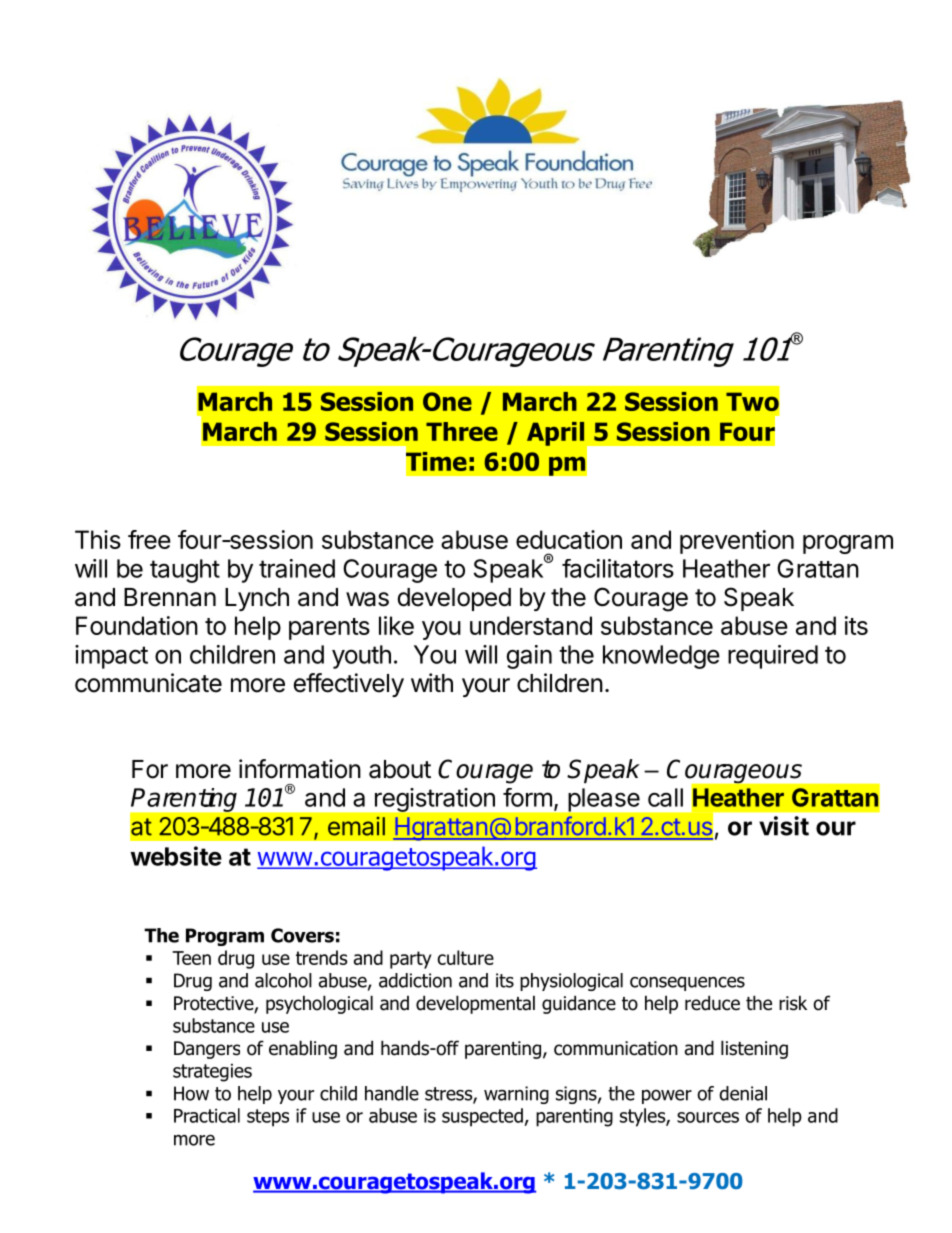  What do you see at coordinates (784, 826) in the screenshot?
I see `visit` at bounding box center [784, 826].
